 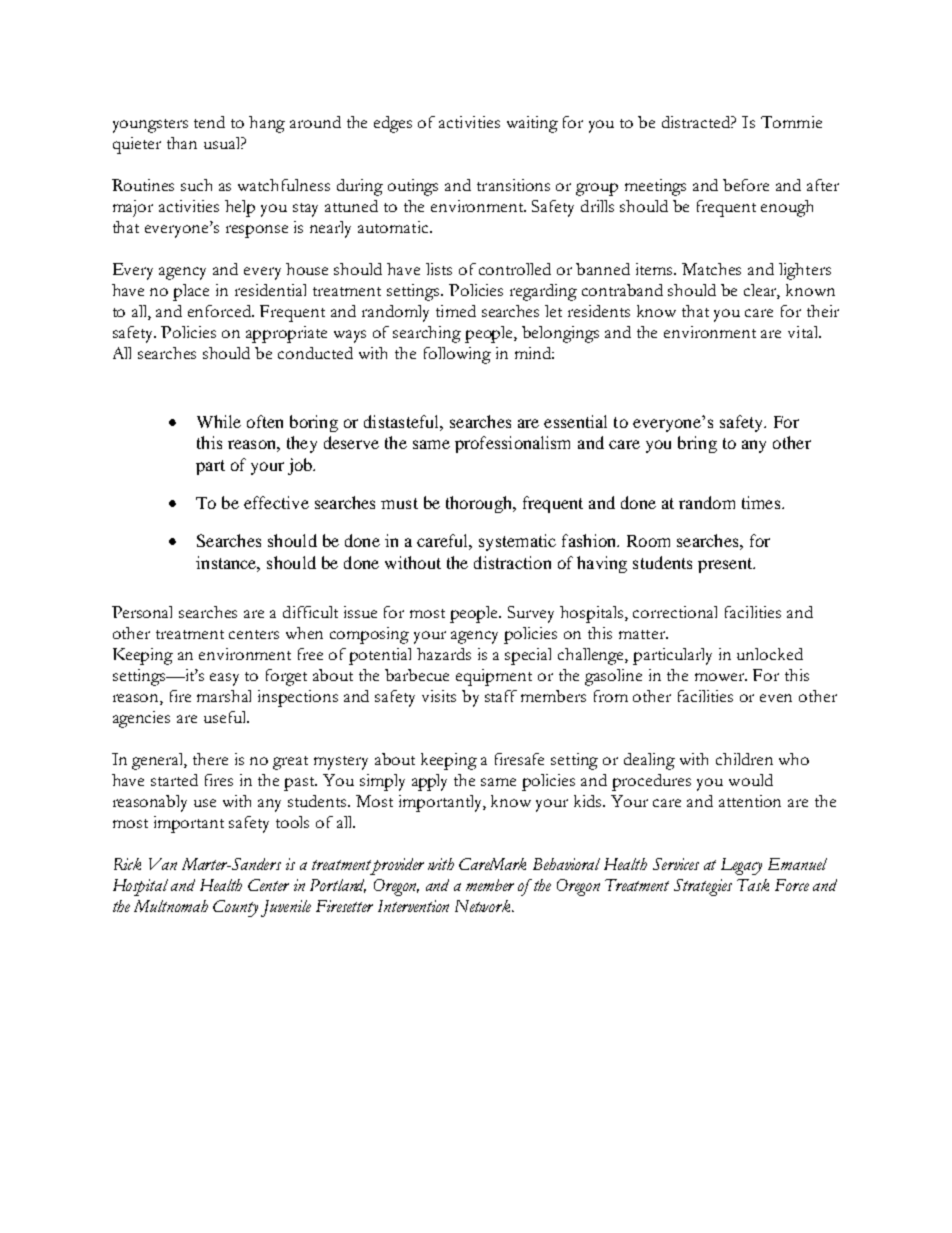 I want to click on Task, so click(x=753, y=885).
